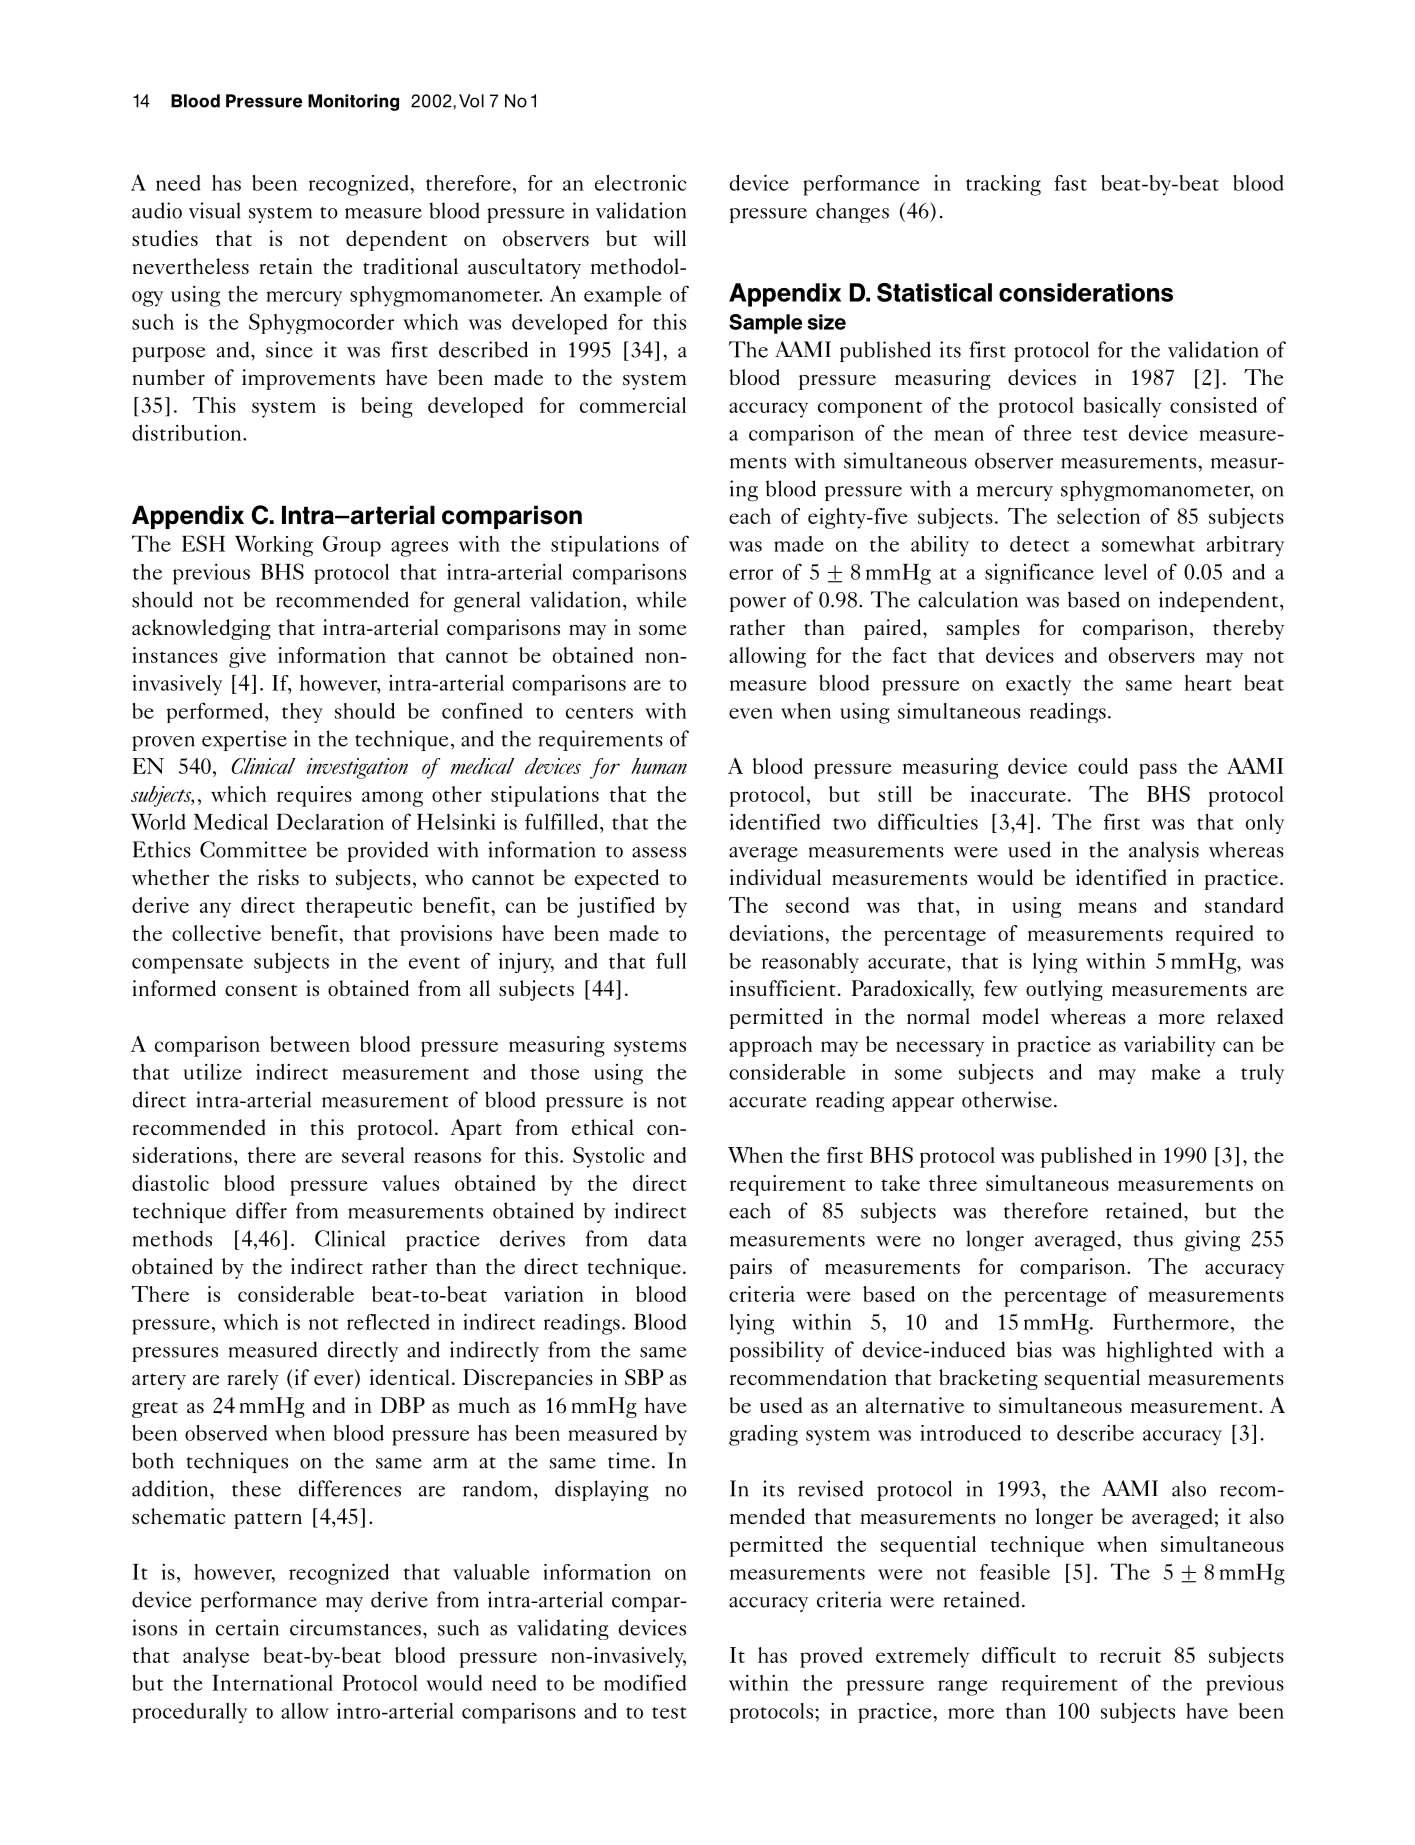 Image resolution: width=1415 pixels, height=1845 pixels. Describe the element at coordinates (1070, 183) in the screenshot. I see `fast` at that location.
